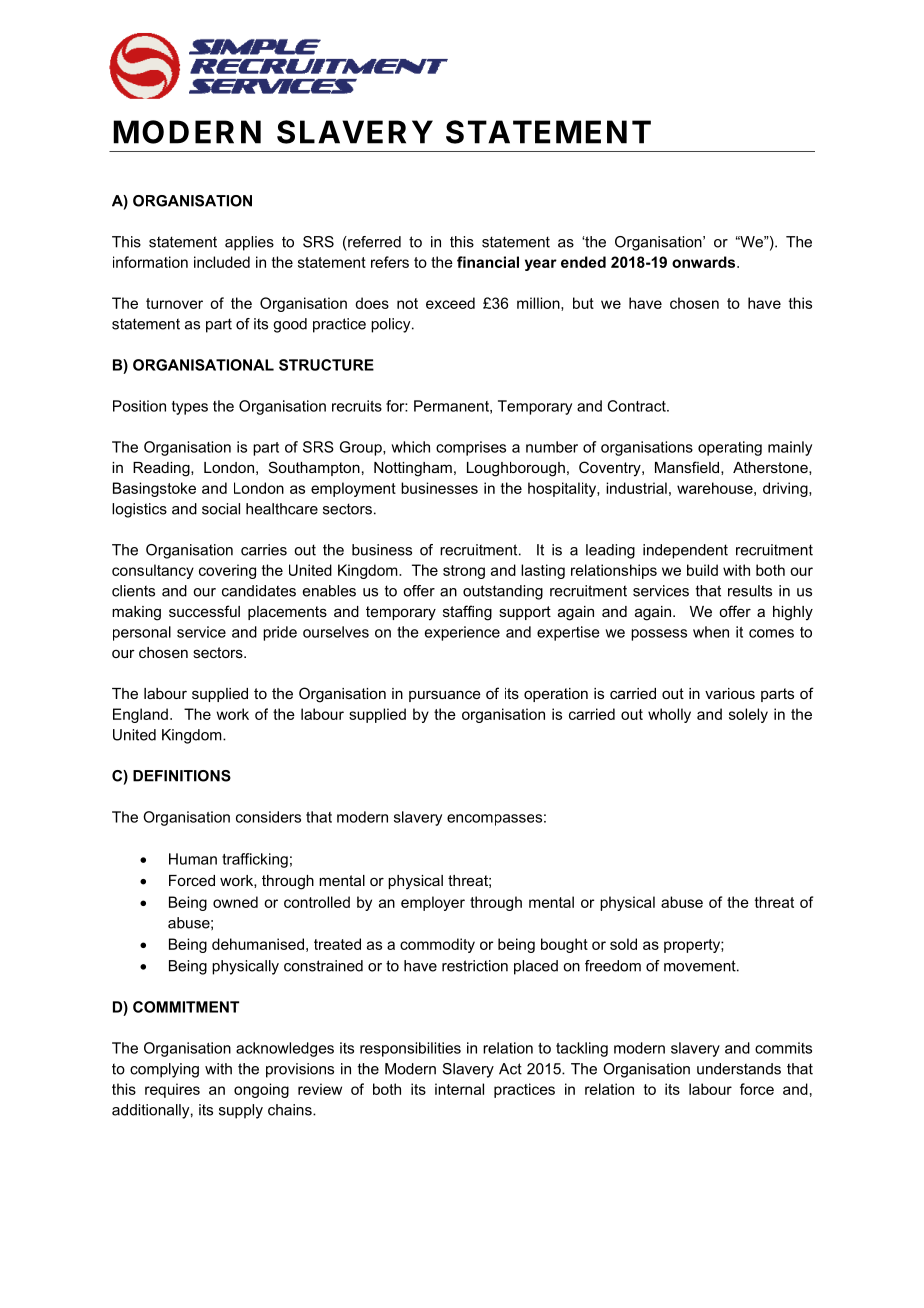  What do you see at coordinates (222, 262) in the document?
I see `included` at bounding box center [222, 262].
